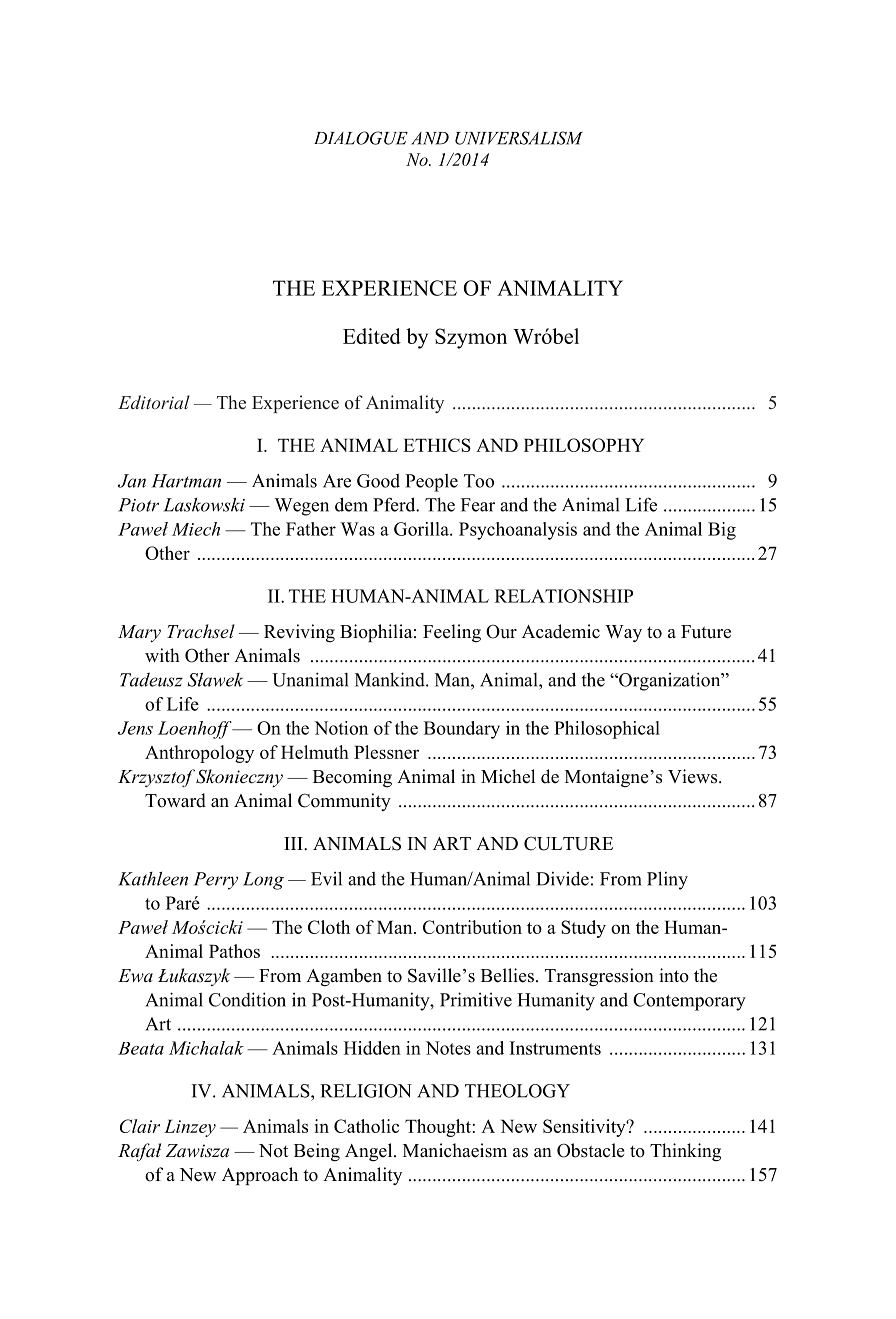 The image size is (896, 1319). Describe the element at coordinates (216, 881) in the page. I see `Perry` at that location.
